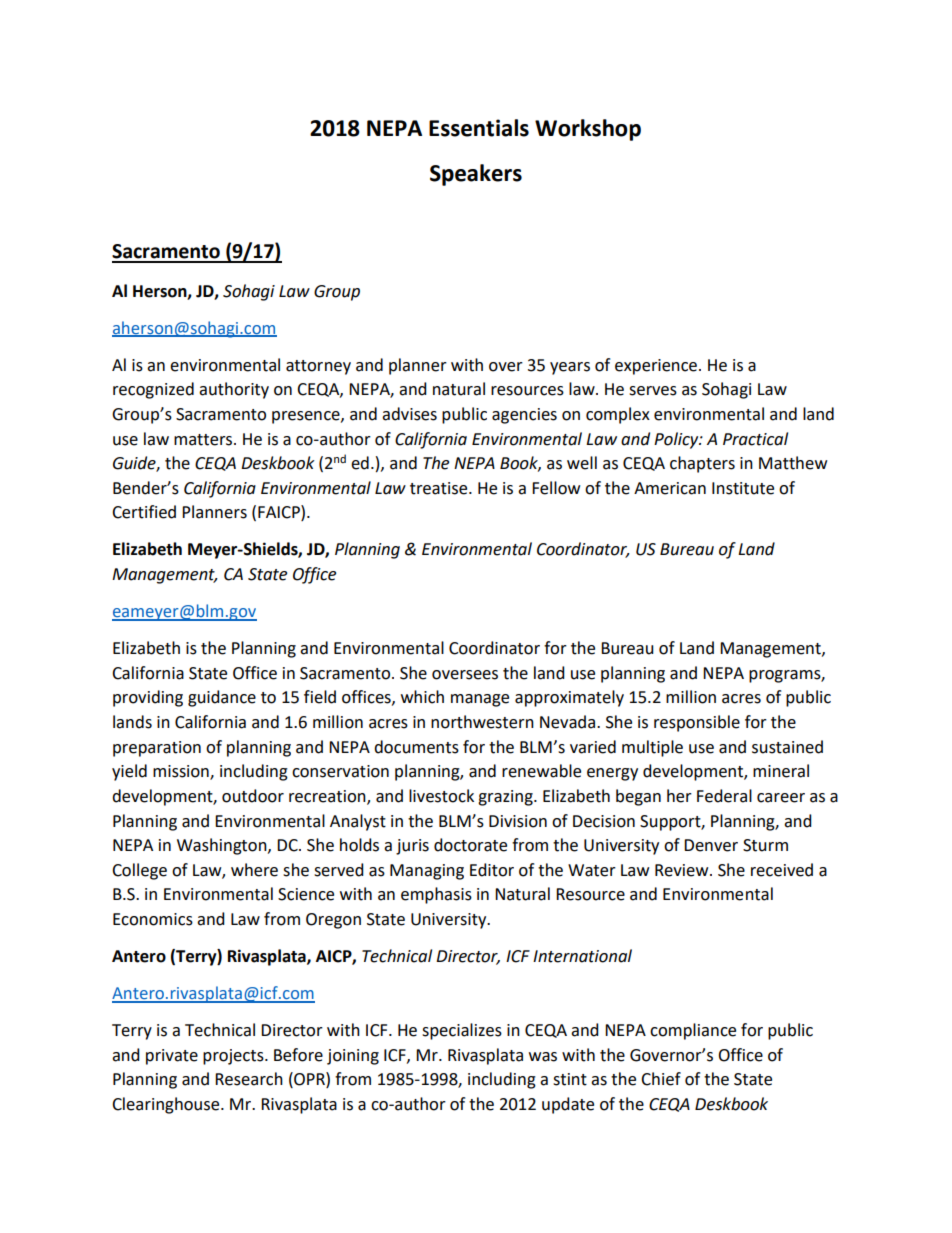  What do you see at coordinates (440, 488) in the page?
I see `treatise` at bounding box center [440, 488].
